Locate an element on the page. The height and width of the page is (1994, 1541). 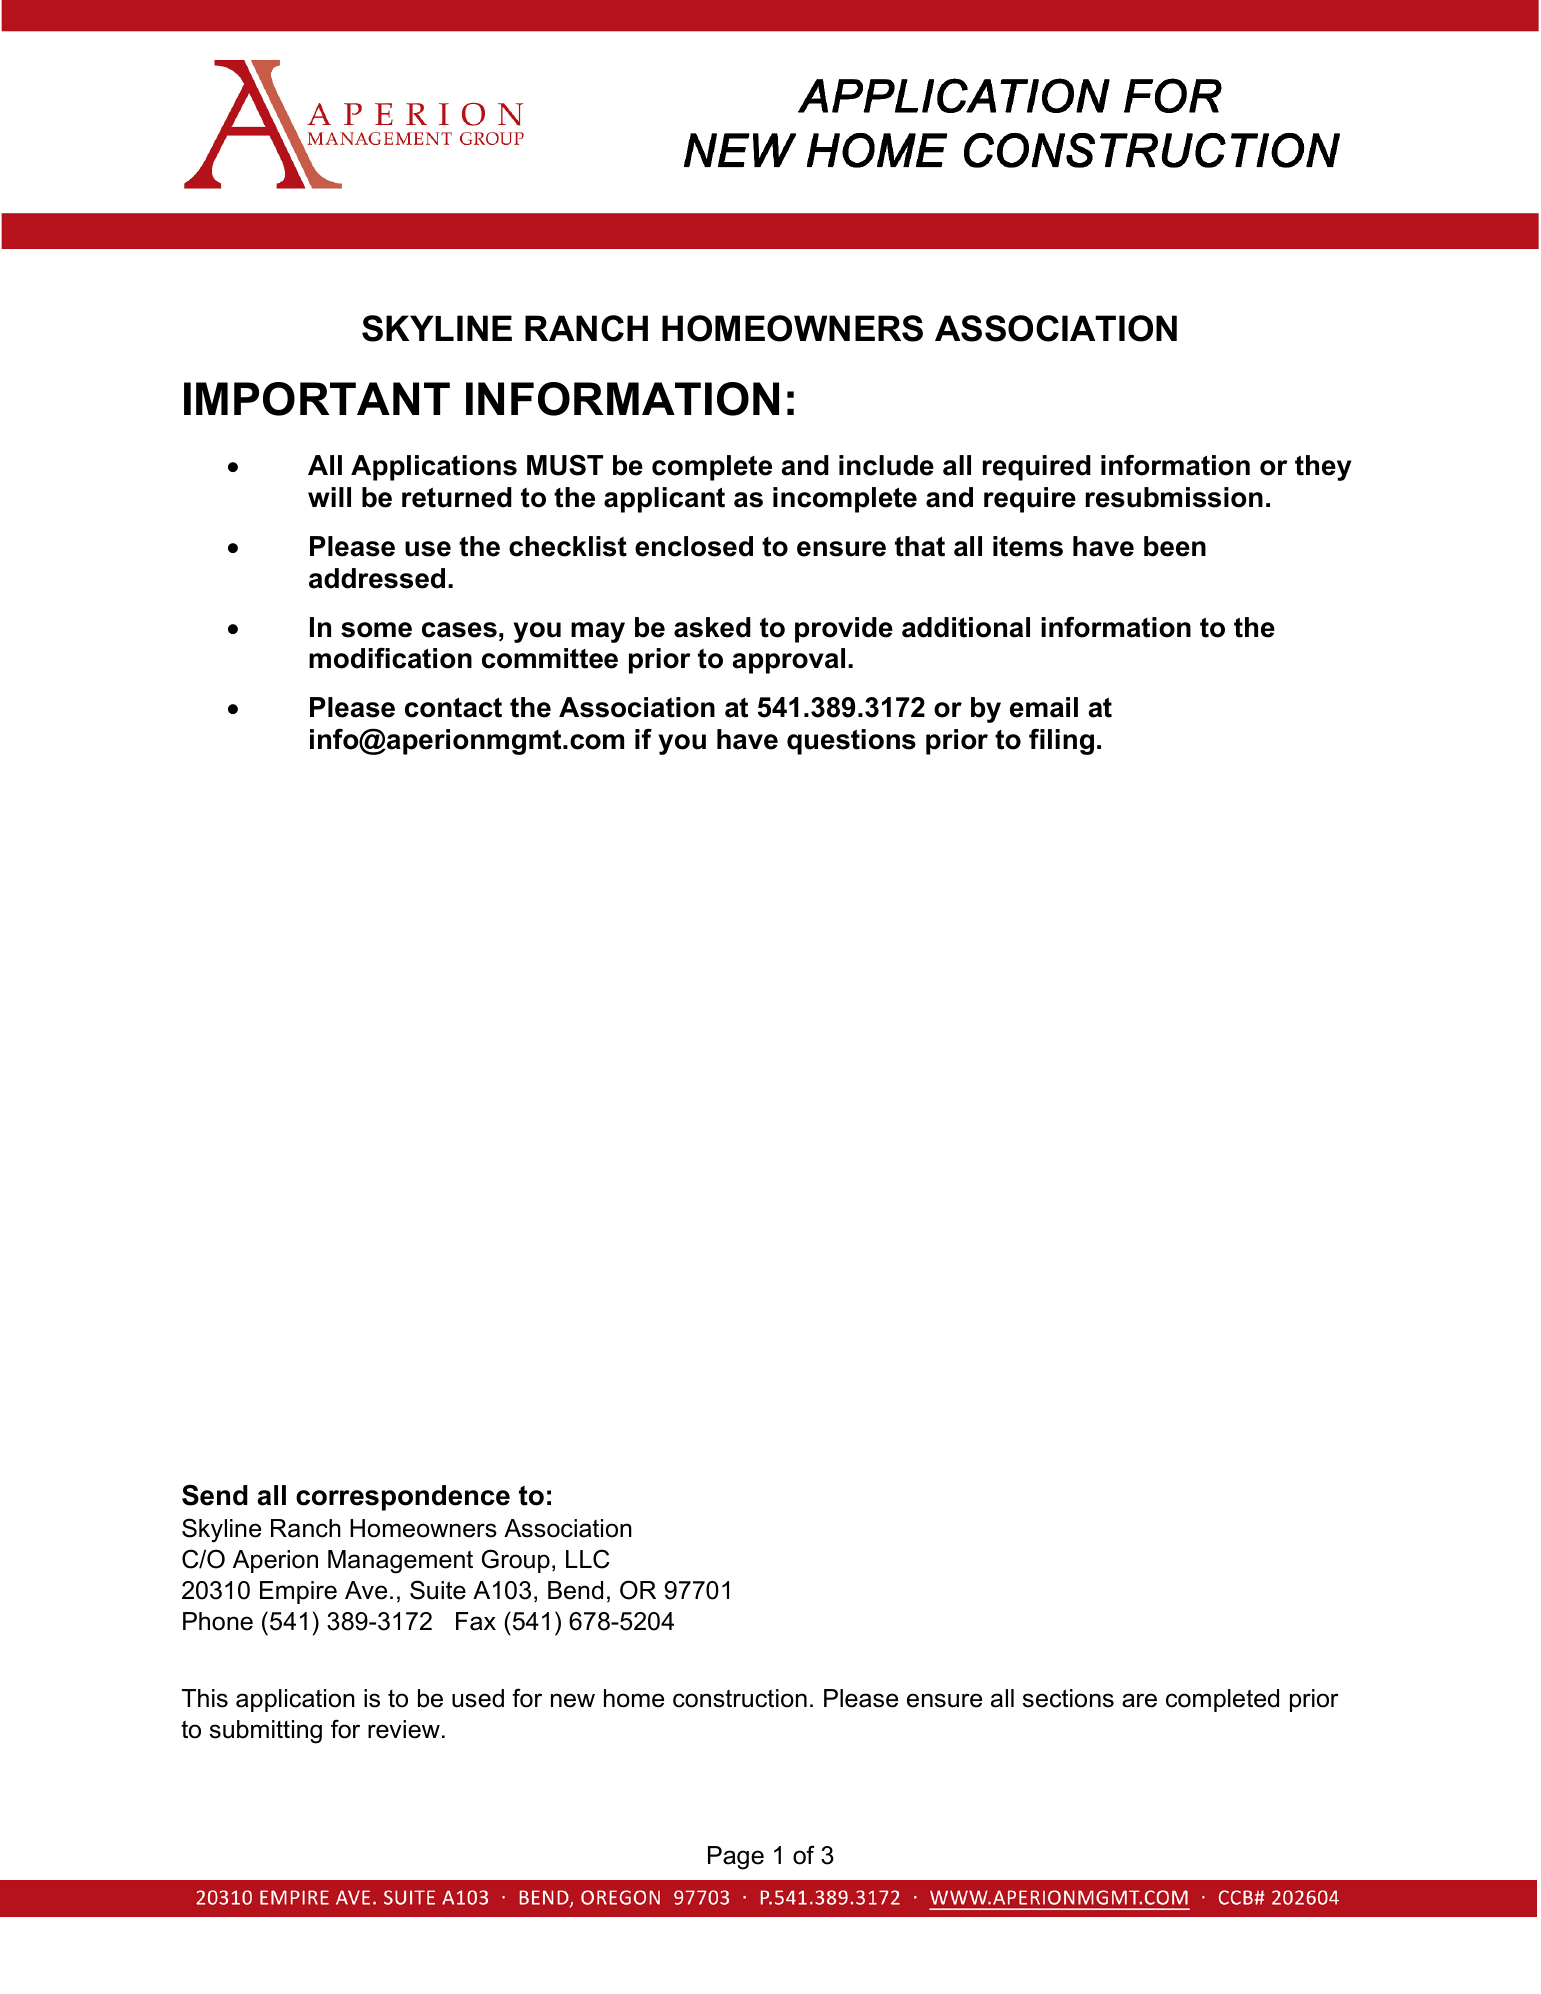
Page is located at coordinates (736, 1858).
